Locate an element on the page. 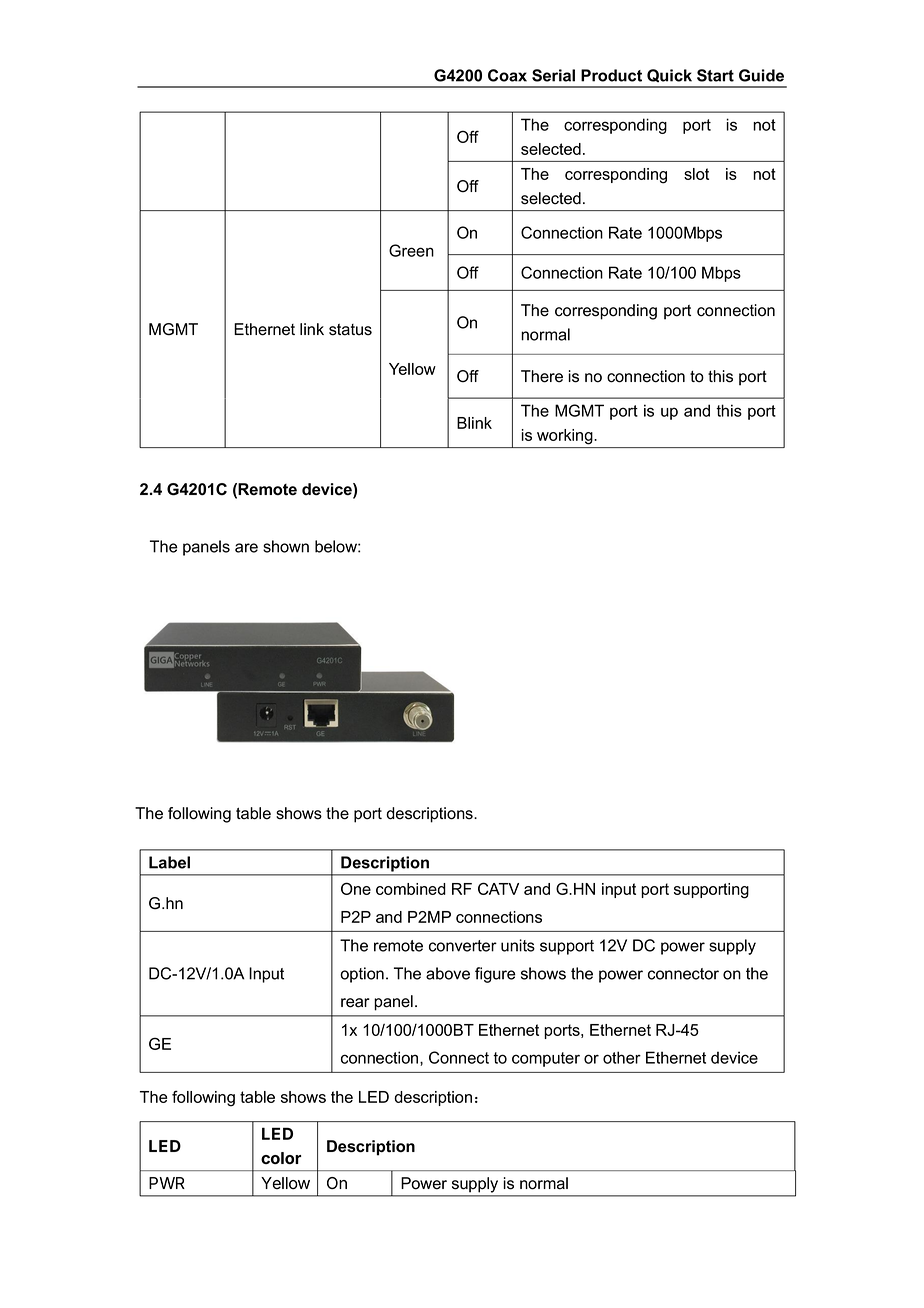 Image resolution: width=924 pixels, height=1308 pixels. color is located at coordinates (281, 1158).
